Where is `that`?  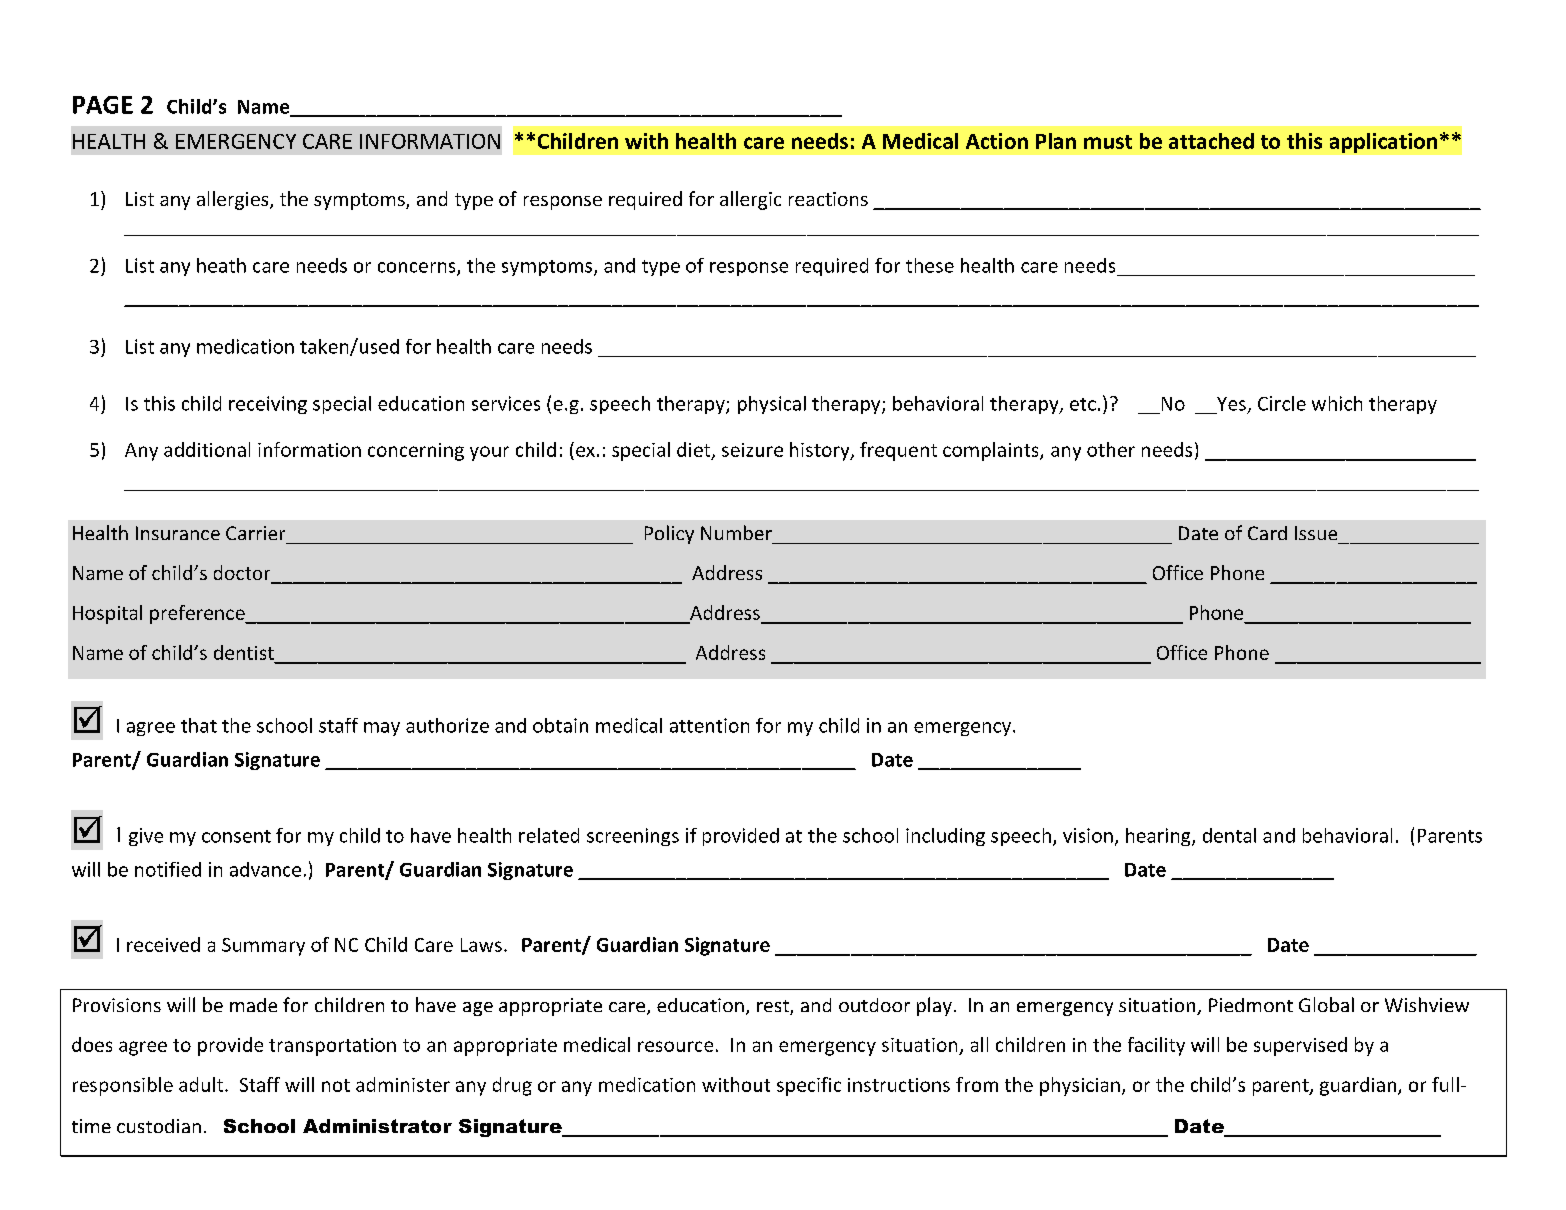 that is located at coordinates (199, 725).
